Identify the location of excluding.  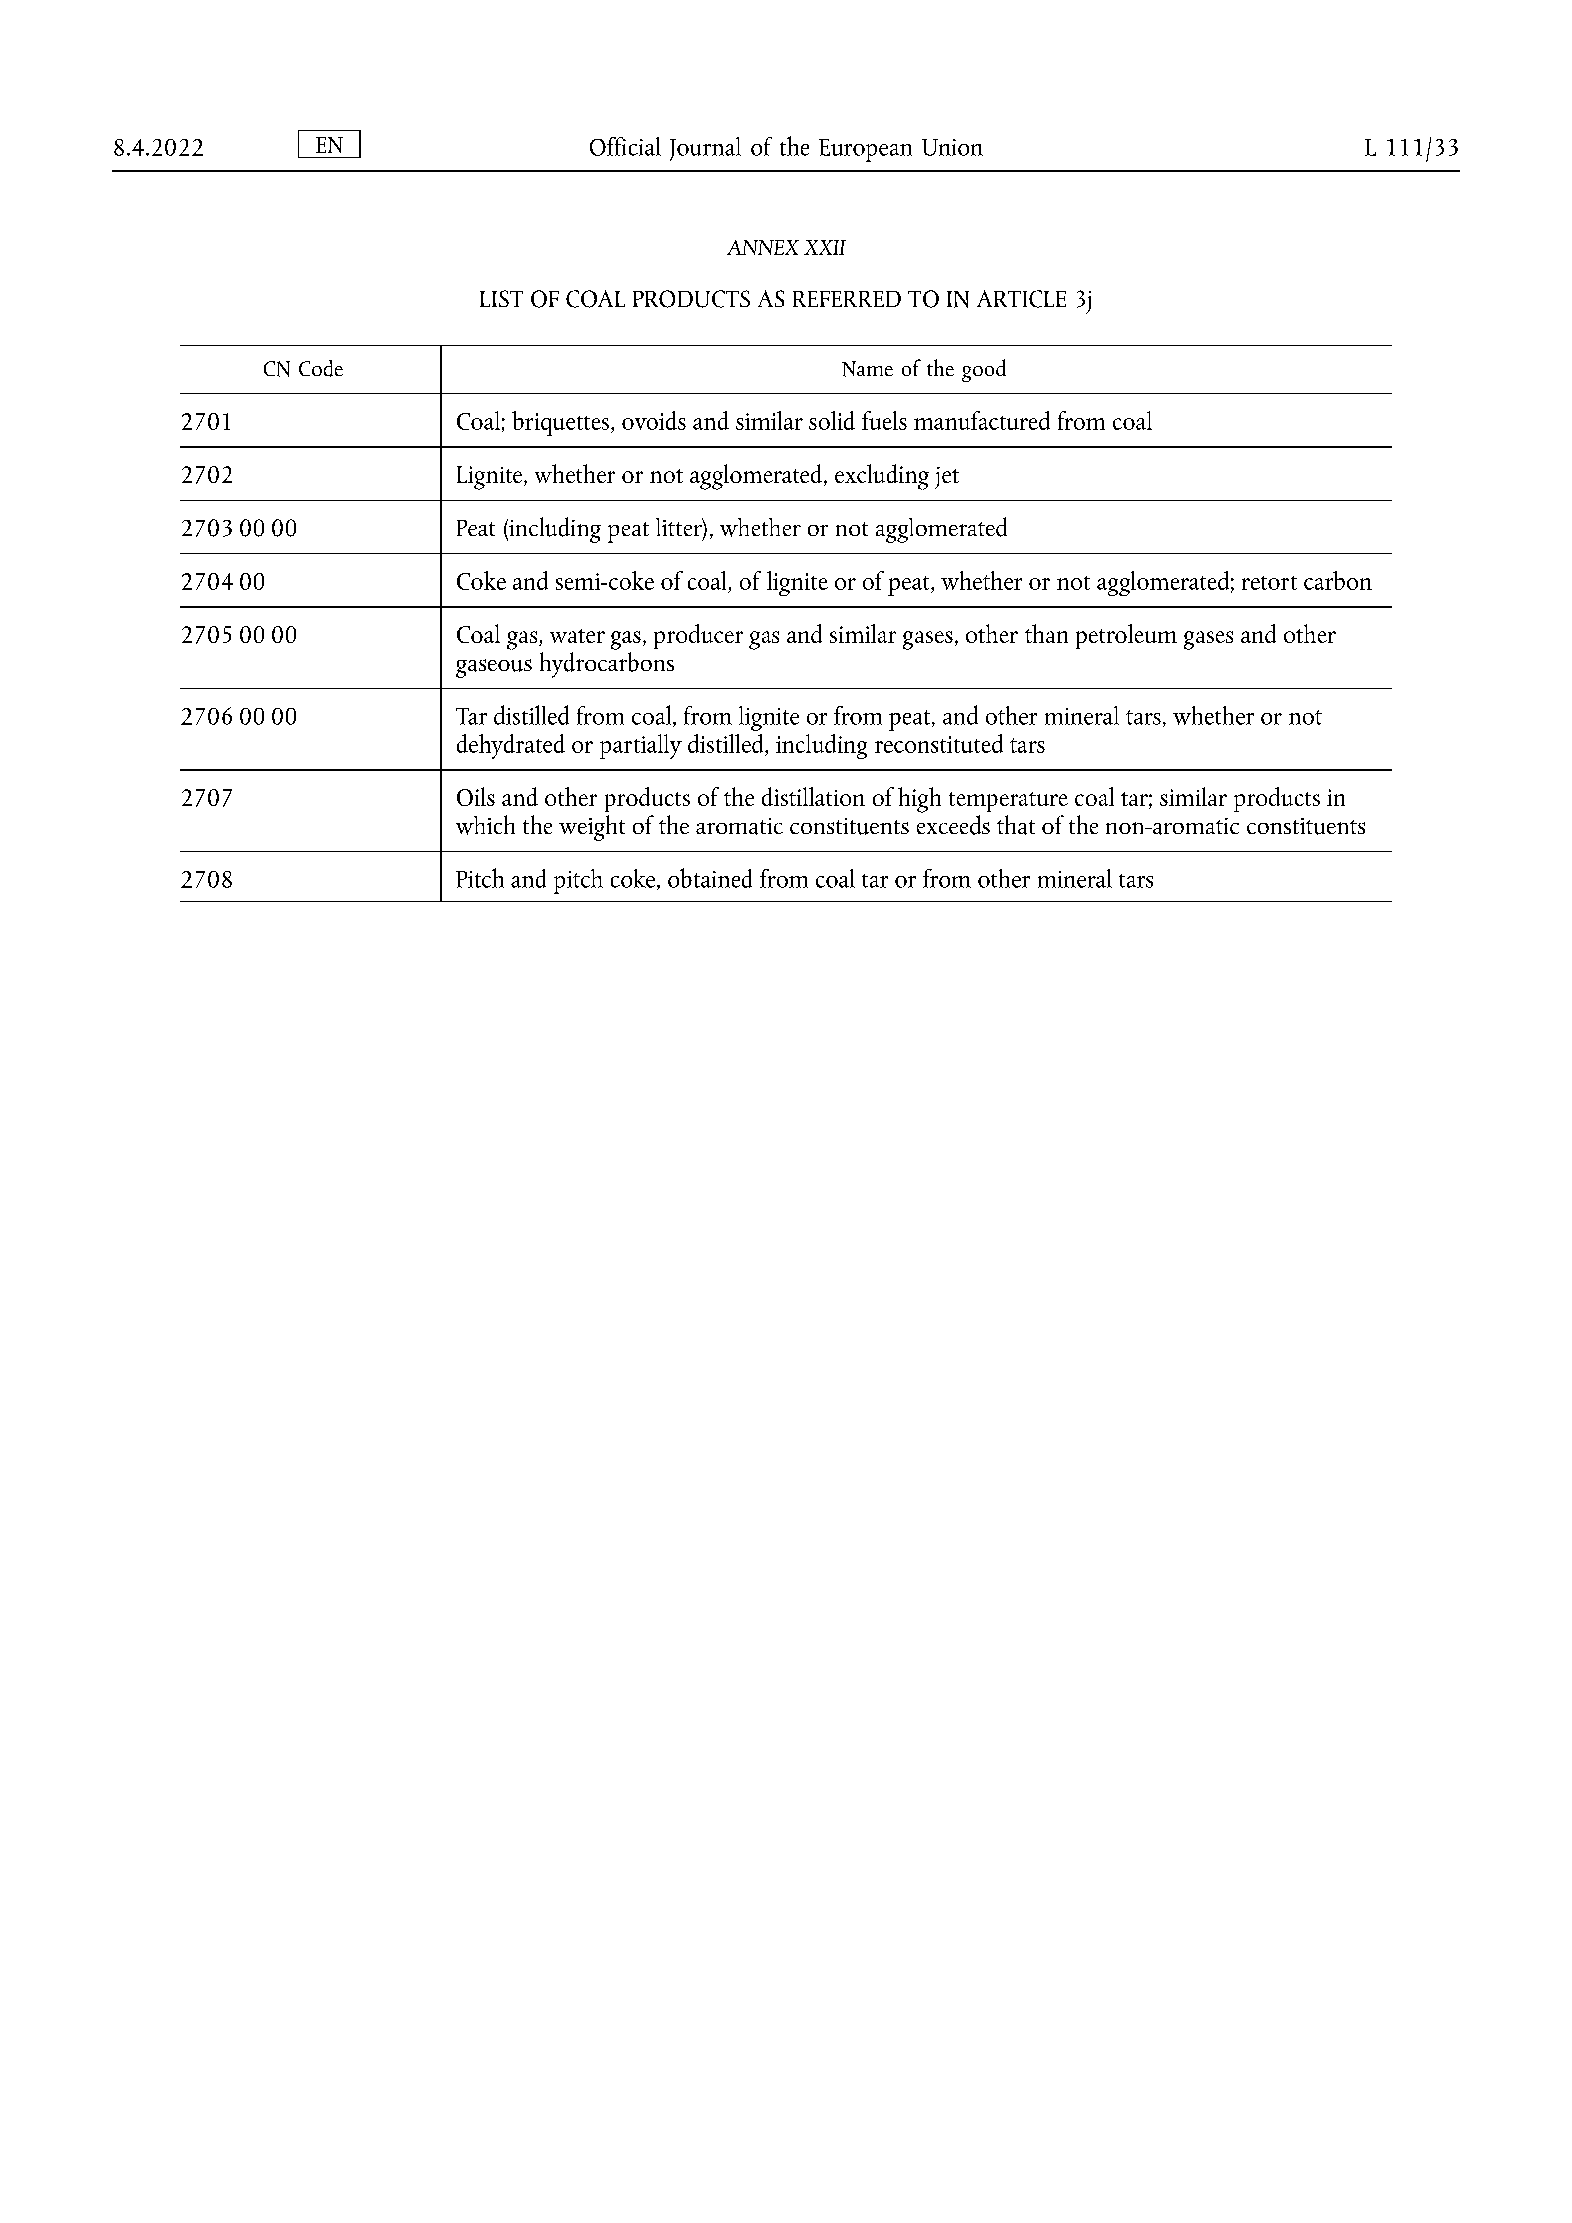
(882, 477).
